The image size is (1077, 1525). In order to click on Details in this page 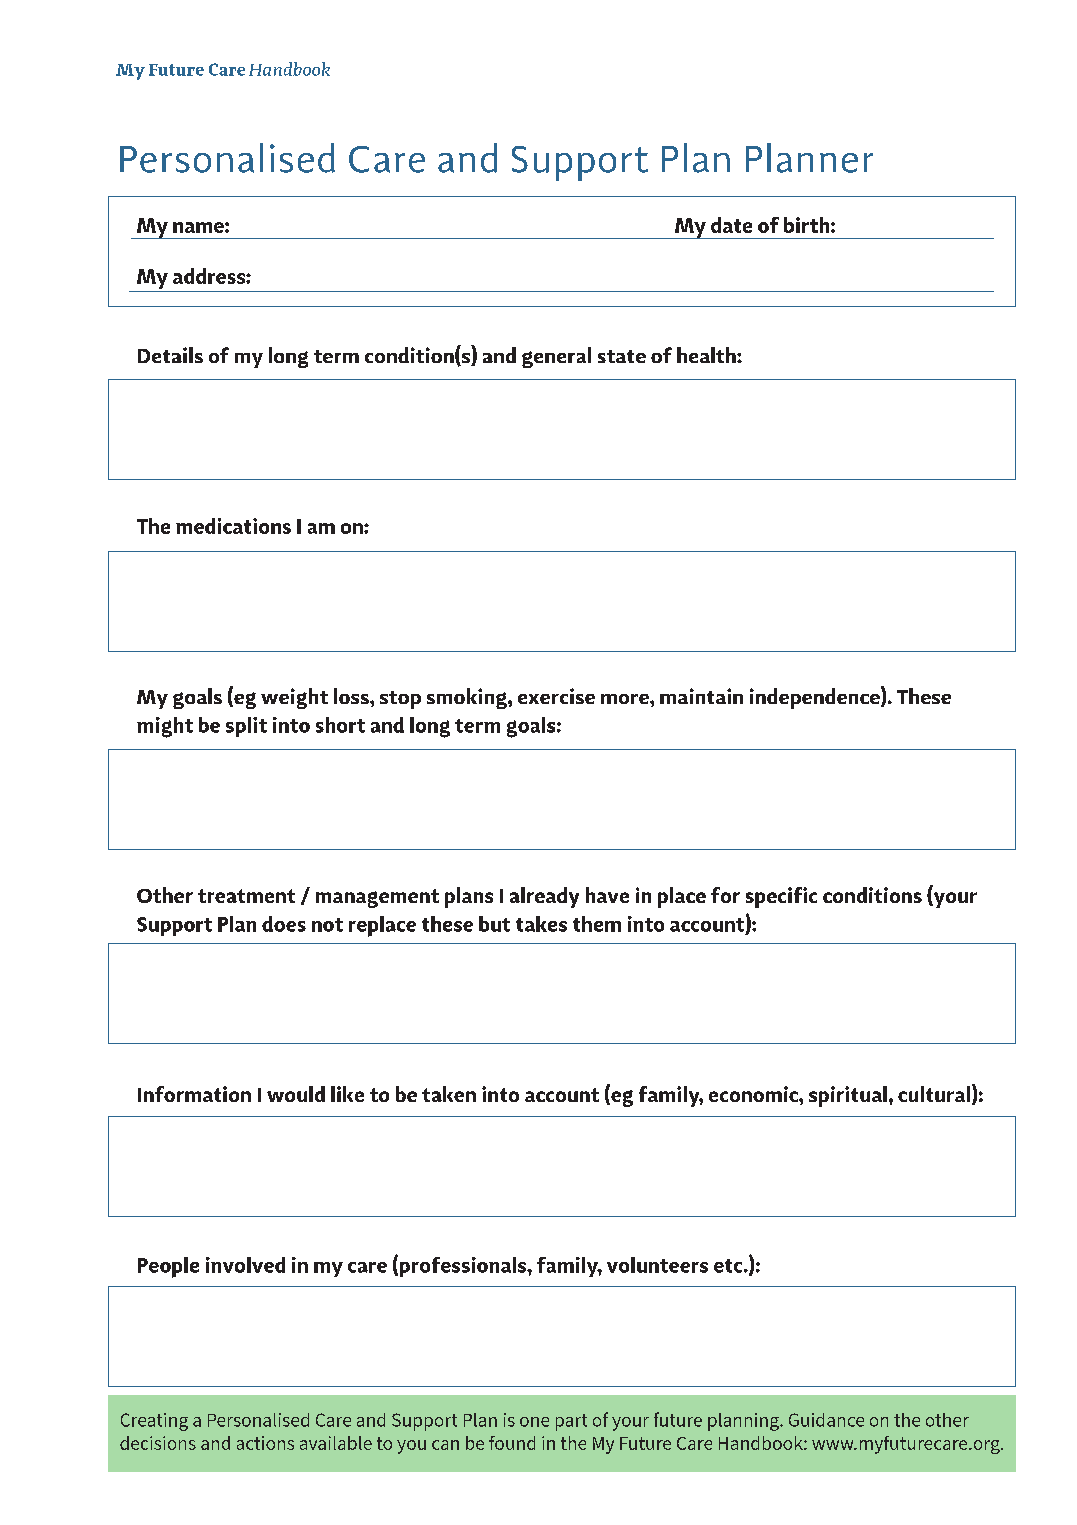, I will do `click(170, 355)`.
